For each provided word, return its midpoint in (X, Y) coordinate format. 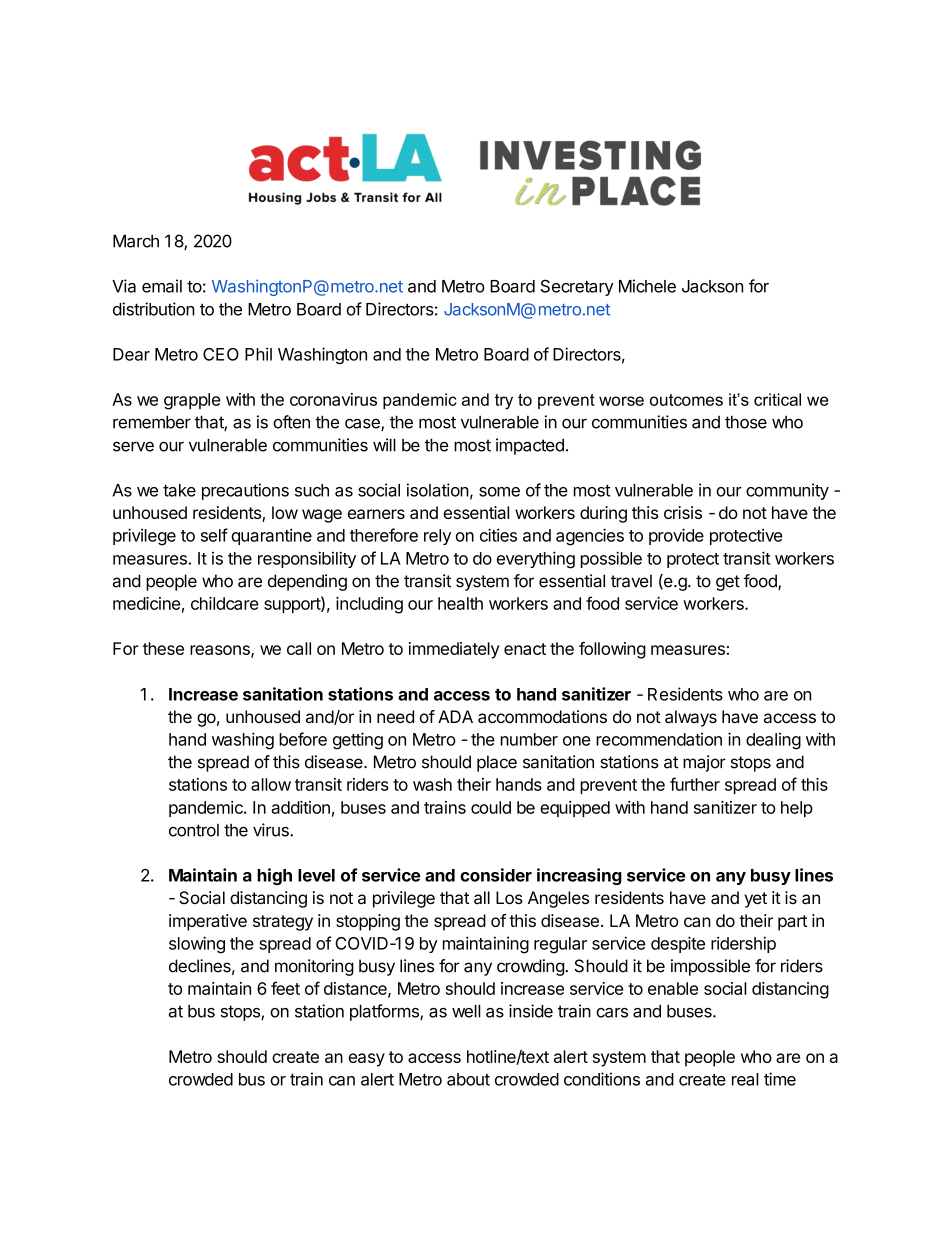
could (491, 807)
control (194, 830)
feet (285, 988)
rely (437, 537)
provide (676, 536)
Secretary (577, 287)
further (695, 784)
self (214, 535)
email (162, 286)
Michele (647, 286)
